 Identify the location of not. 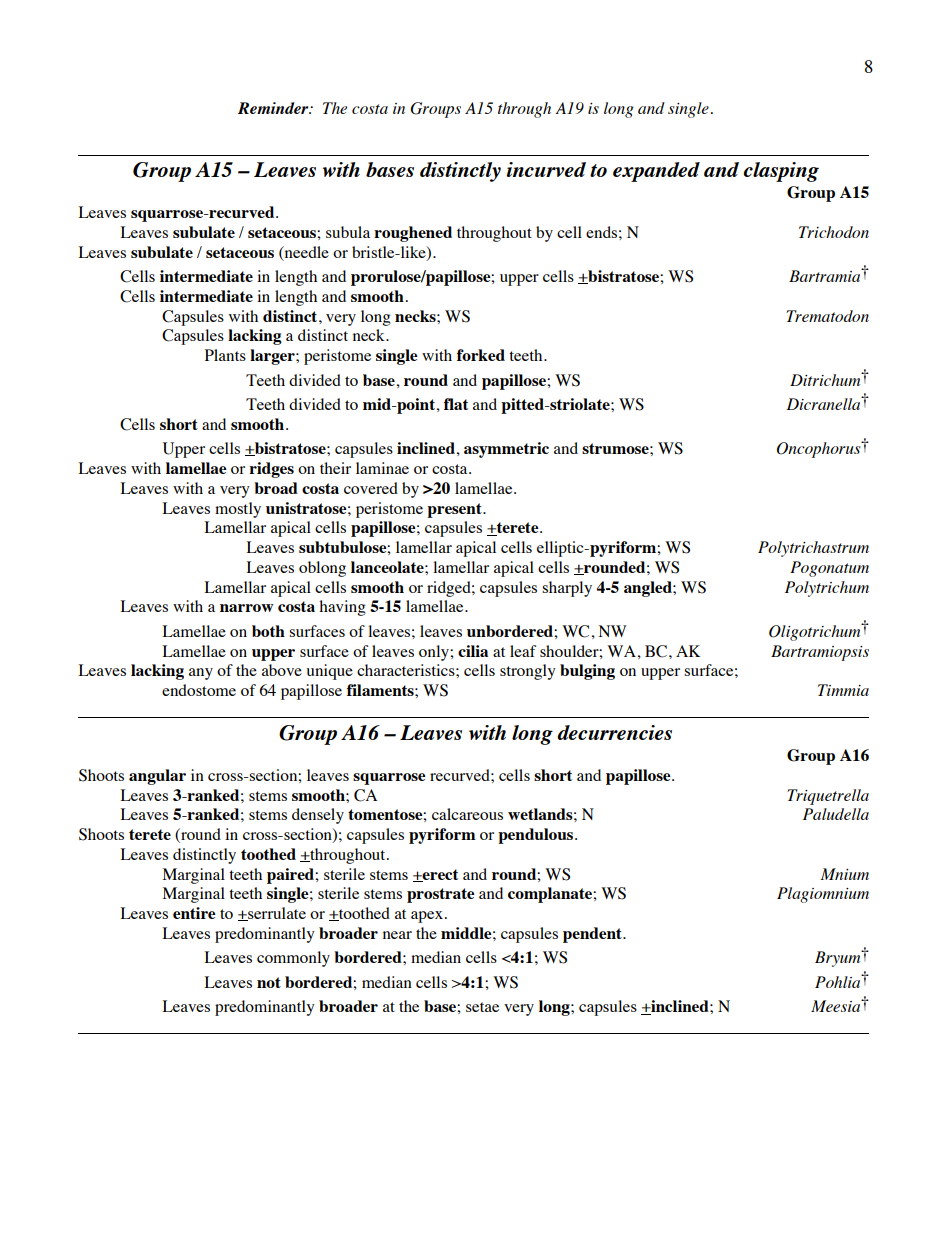
(269, 982).
